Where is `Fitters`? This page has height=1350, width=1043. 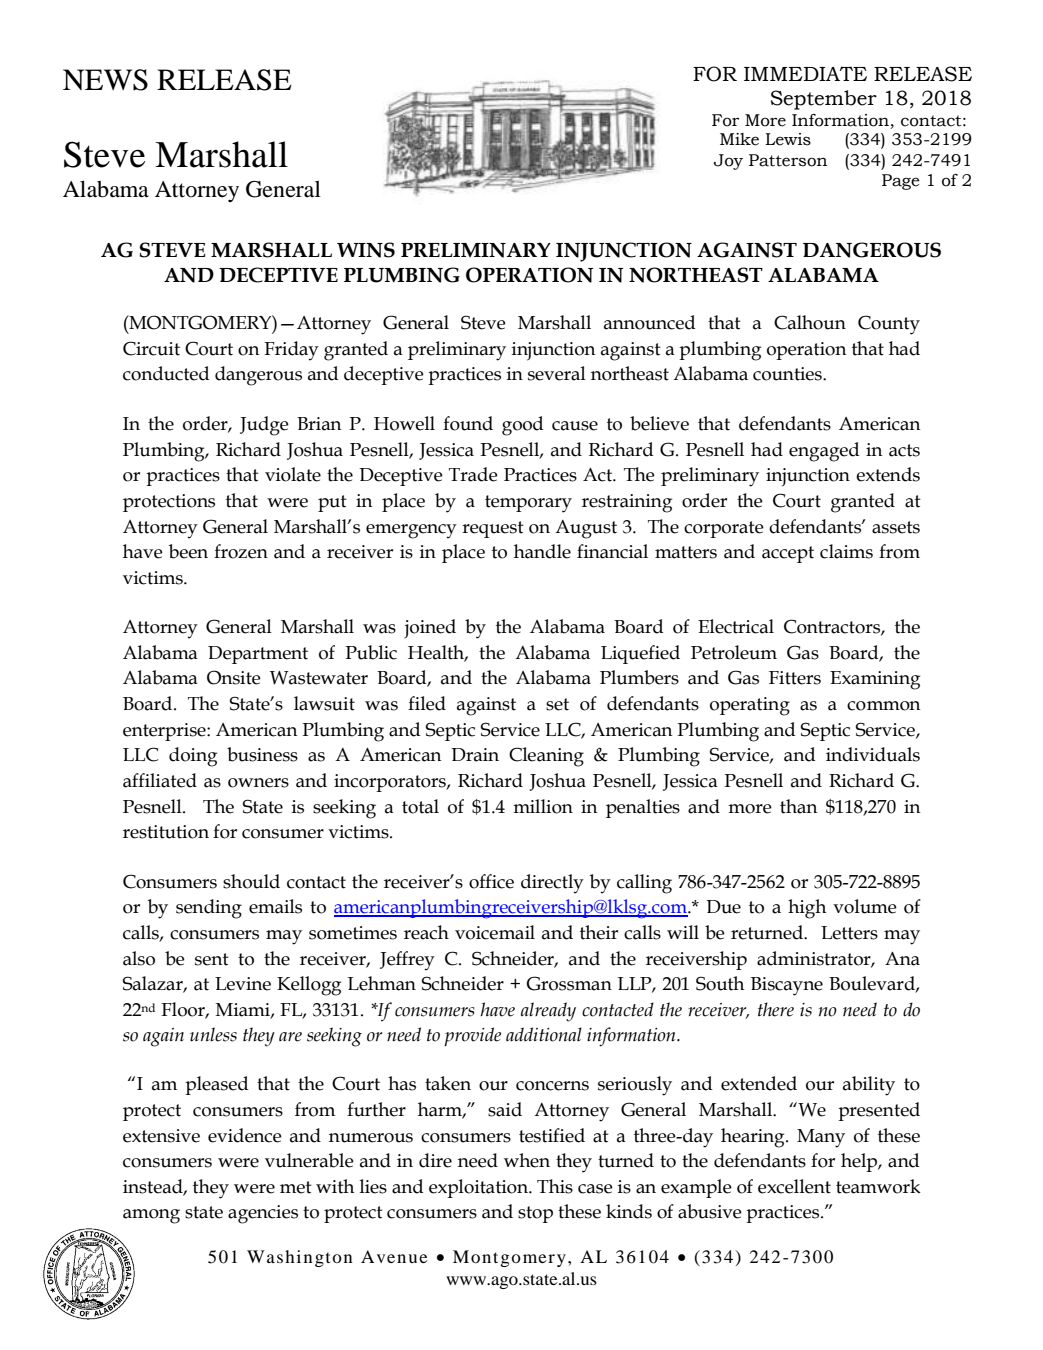 Fitters is located at coordinates (795, 678).
